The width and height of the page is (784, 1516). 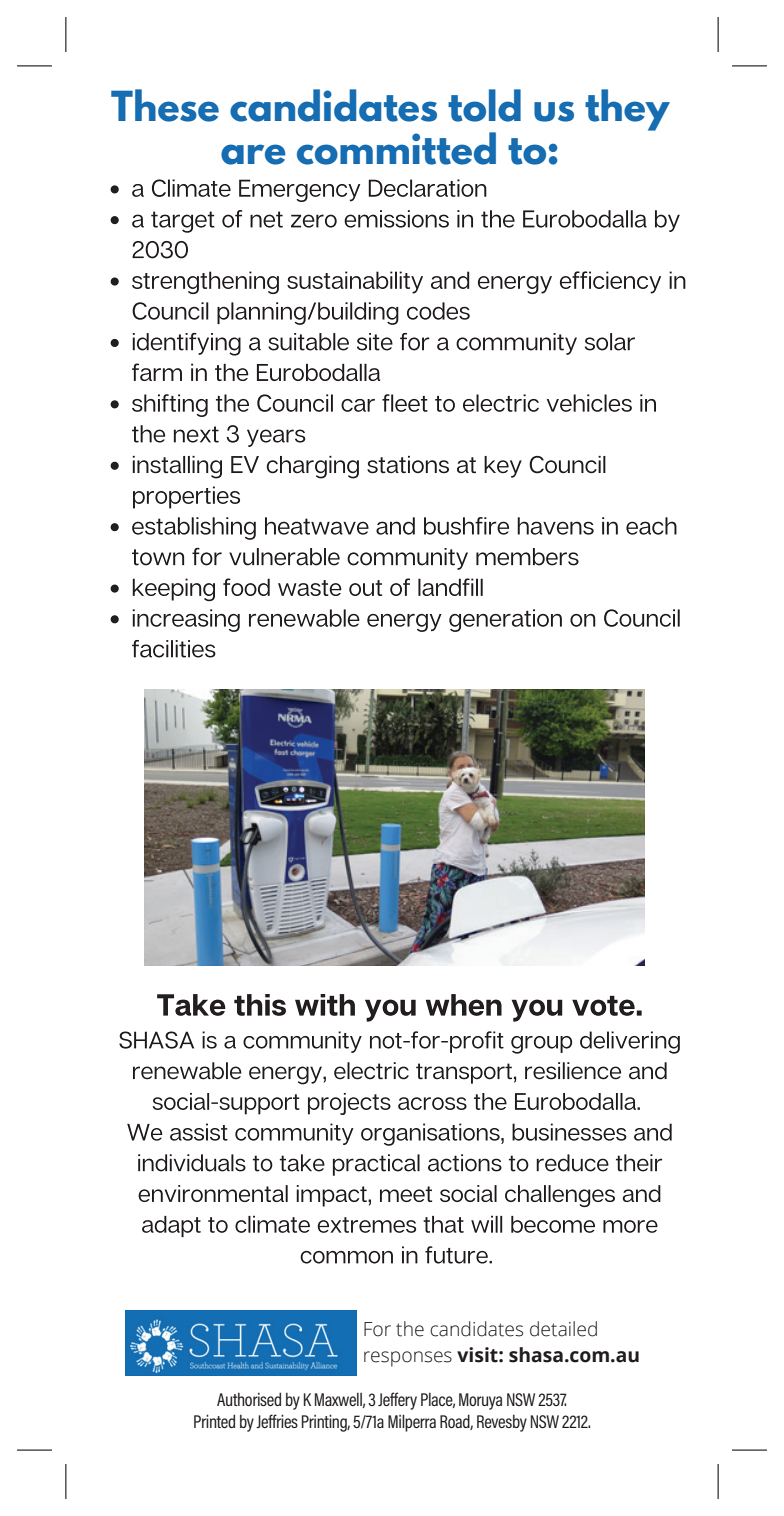 What do you see at coordinates (214, 1421) in the page?
I see `Printed` at bounding box center [214, 1421].
